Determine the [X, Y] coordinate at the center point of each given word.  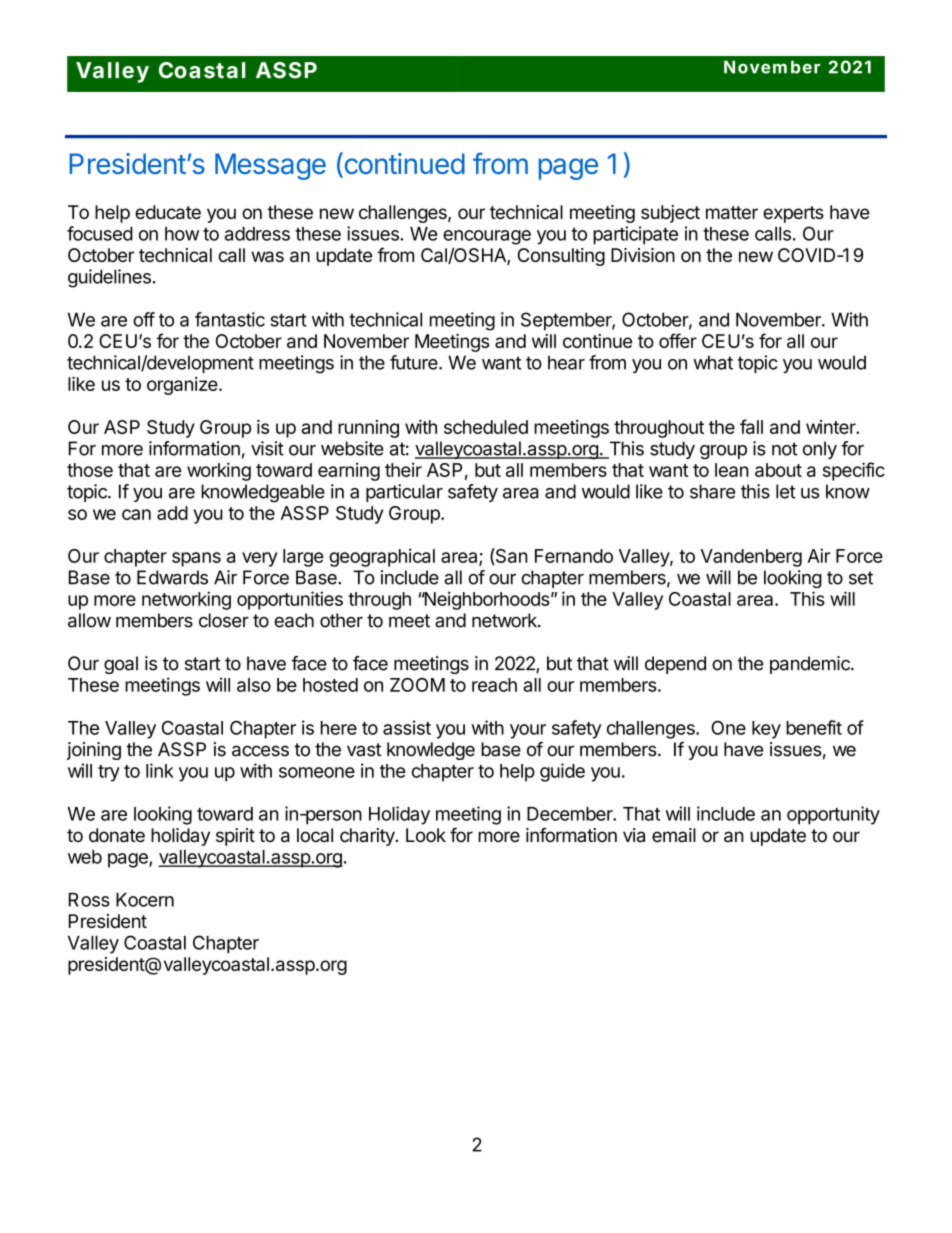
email [674, 835]
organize [182, 386]
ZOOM [417, 685]
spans [196, 559]
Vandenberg [751, 558]
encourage [487, 237]
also [254, 685]
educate [168, 212]
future [415, 362]
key [766, 730]
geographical [382, 557]
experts [793, 214]
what [713, 362]
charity [368, 837]
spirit [235, 837]
